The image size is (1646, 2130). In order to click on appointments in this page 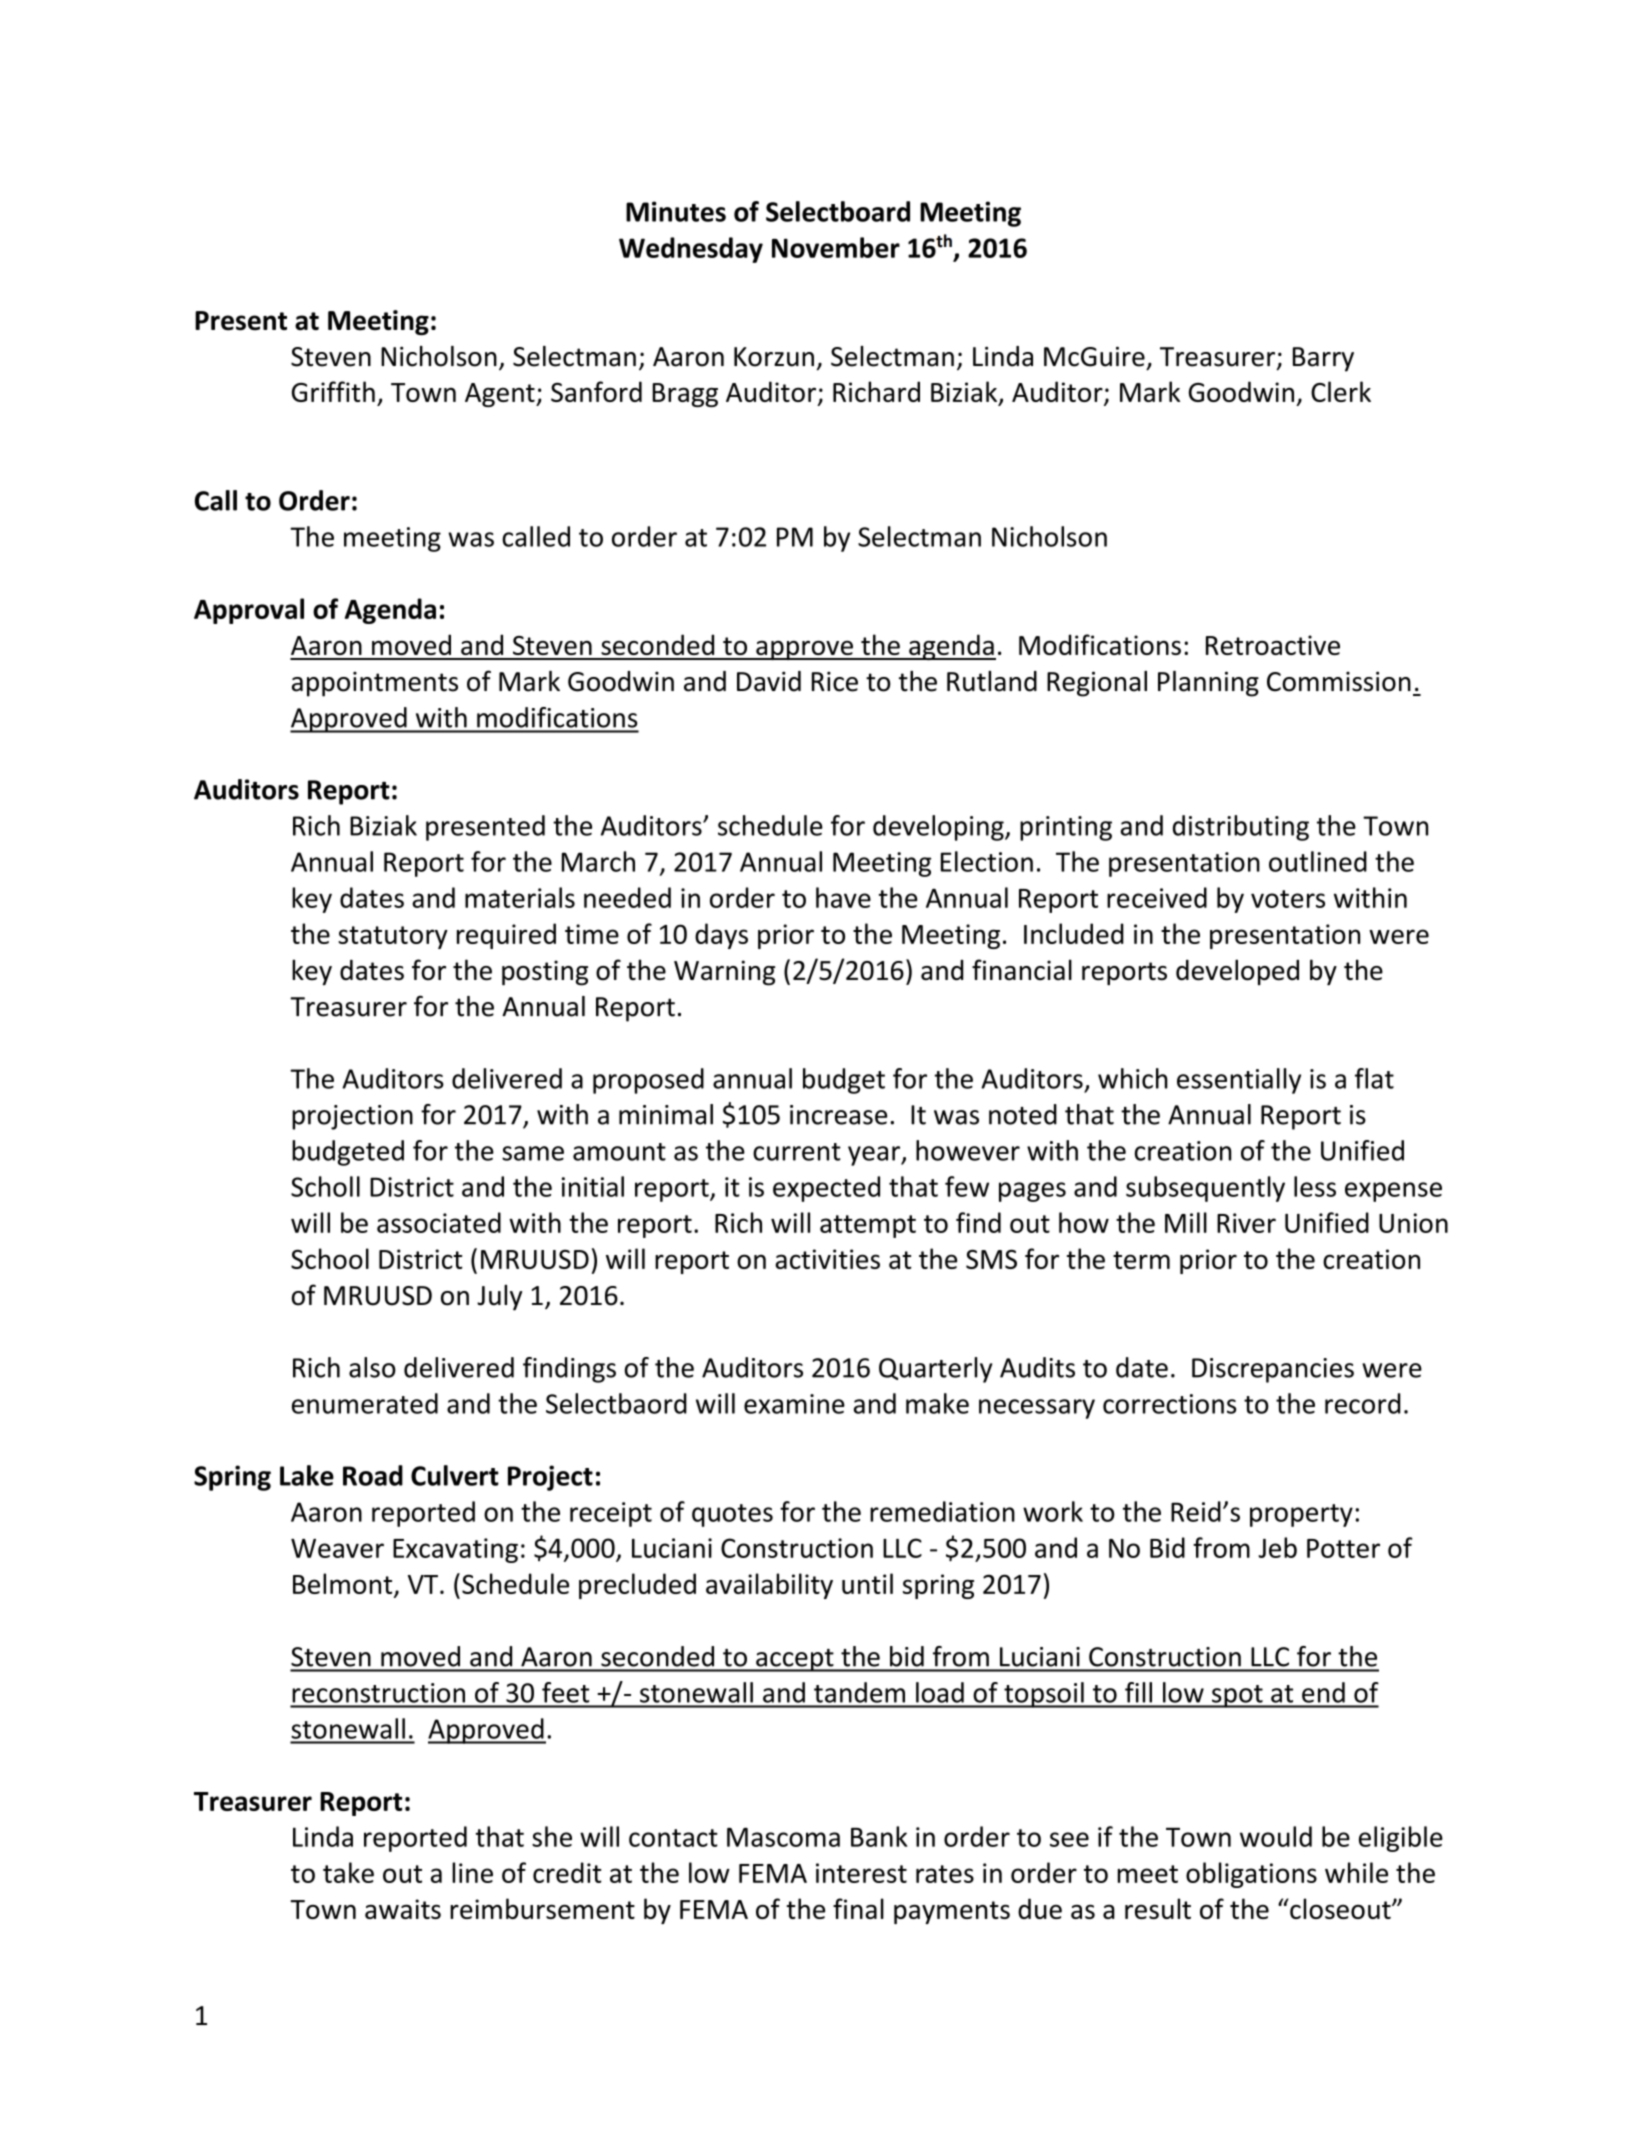, I will do `click(375, 684)`.
